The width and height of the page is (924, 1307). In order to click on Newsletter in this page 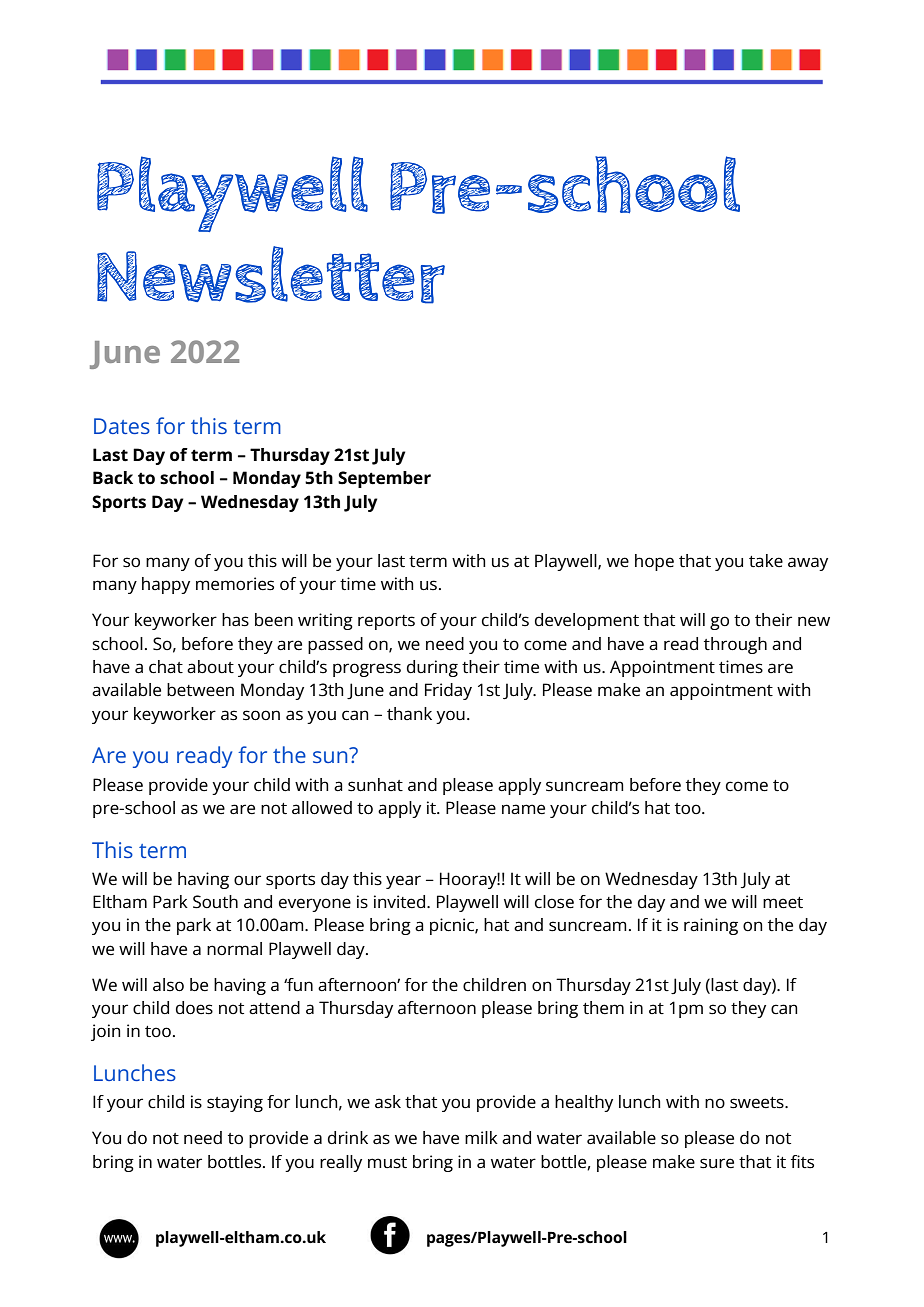, I will do `click(271, 275)`.
